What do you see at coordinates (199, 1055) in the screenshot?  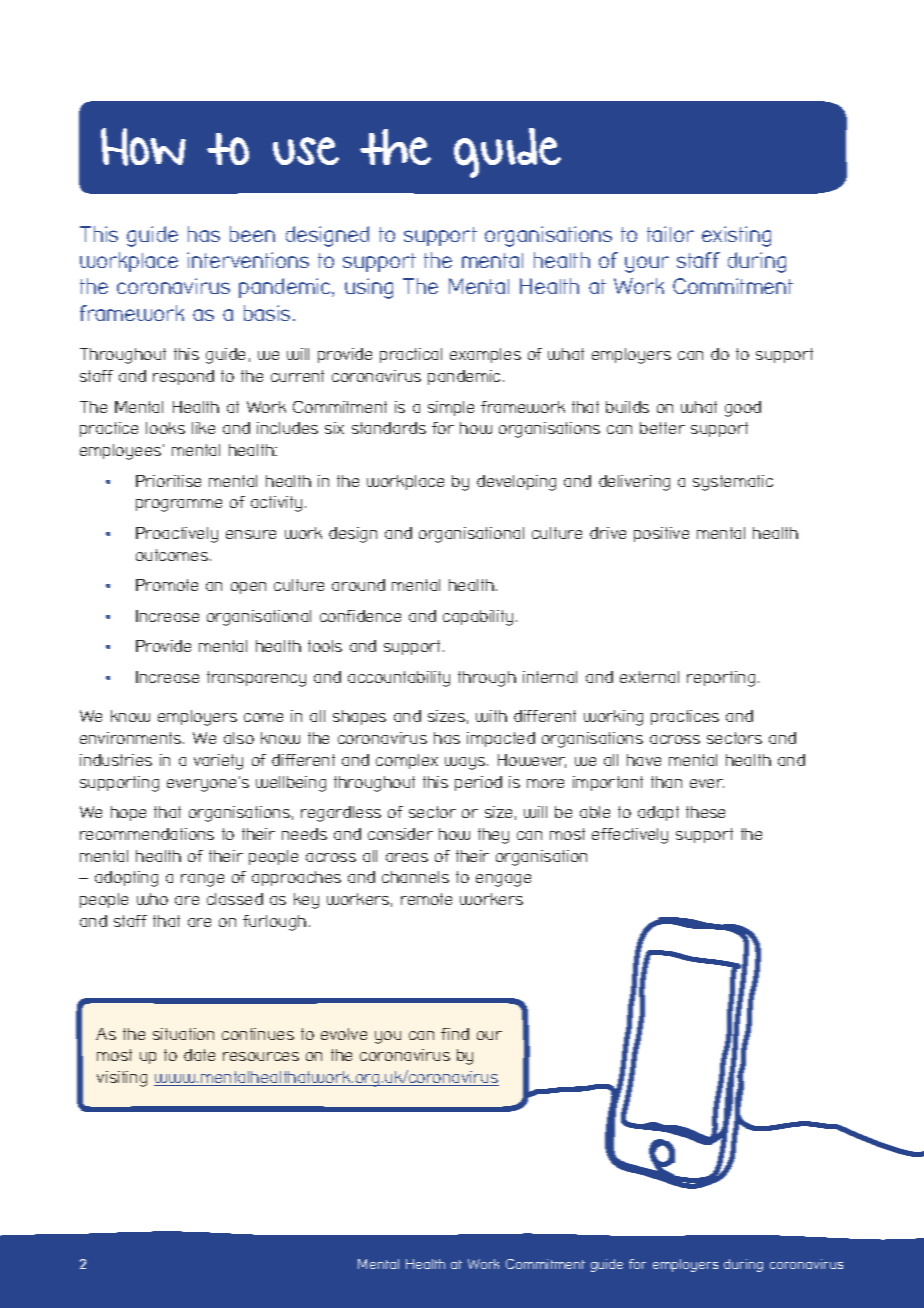 I see `date` at bounding box center [199, 1055].
